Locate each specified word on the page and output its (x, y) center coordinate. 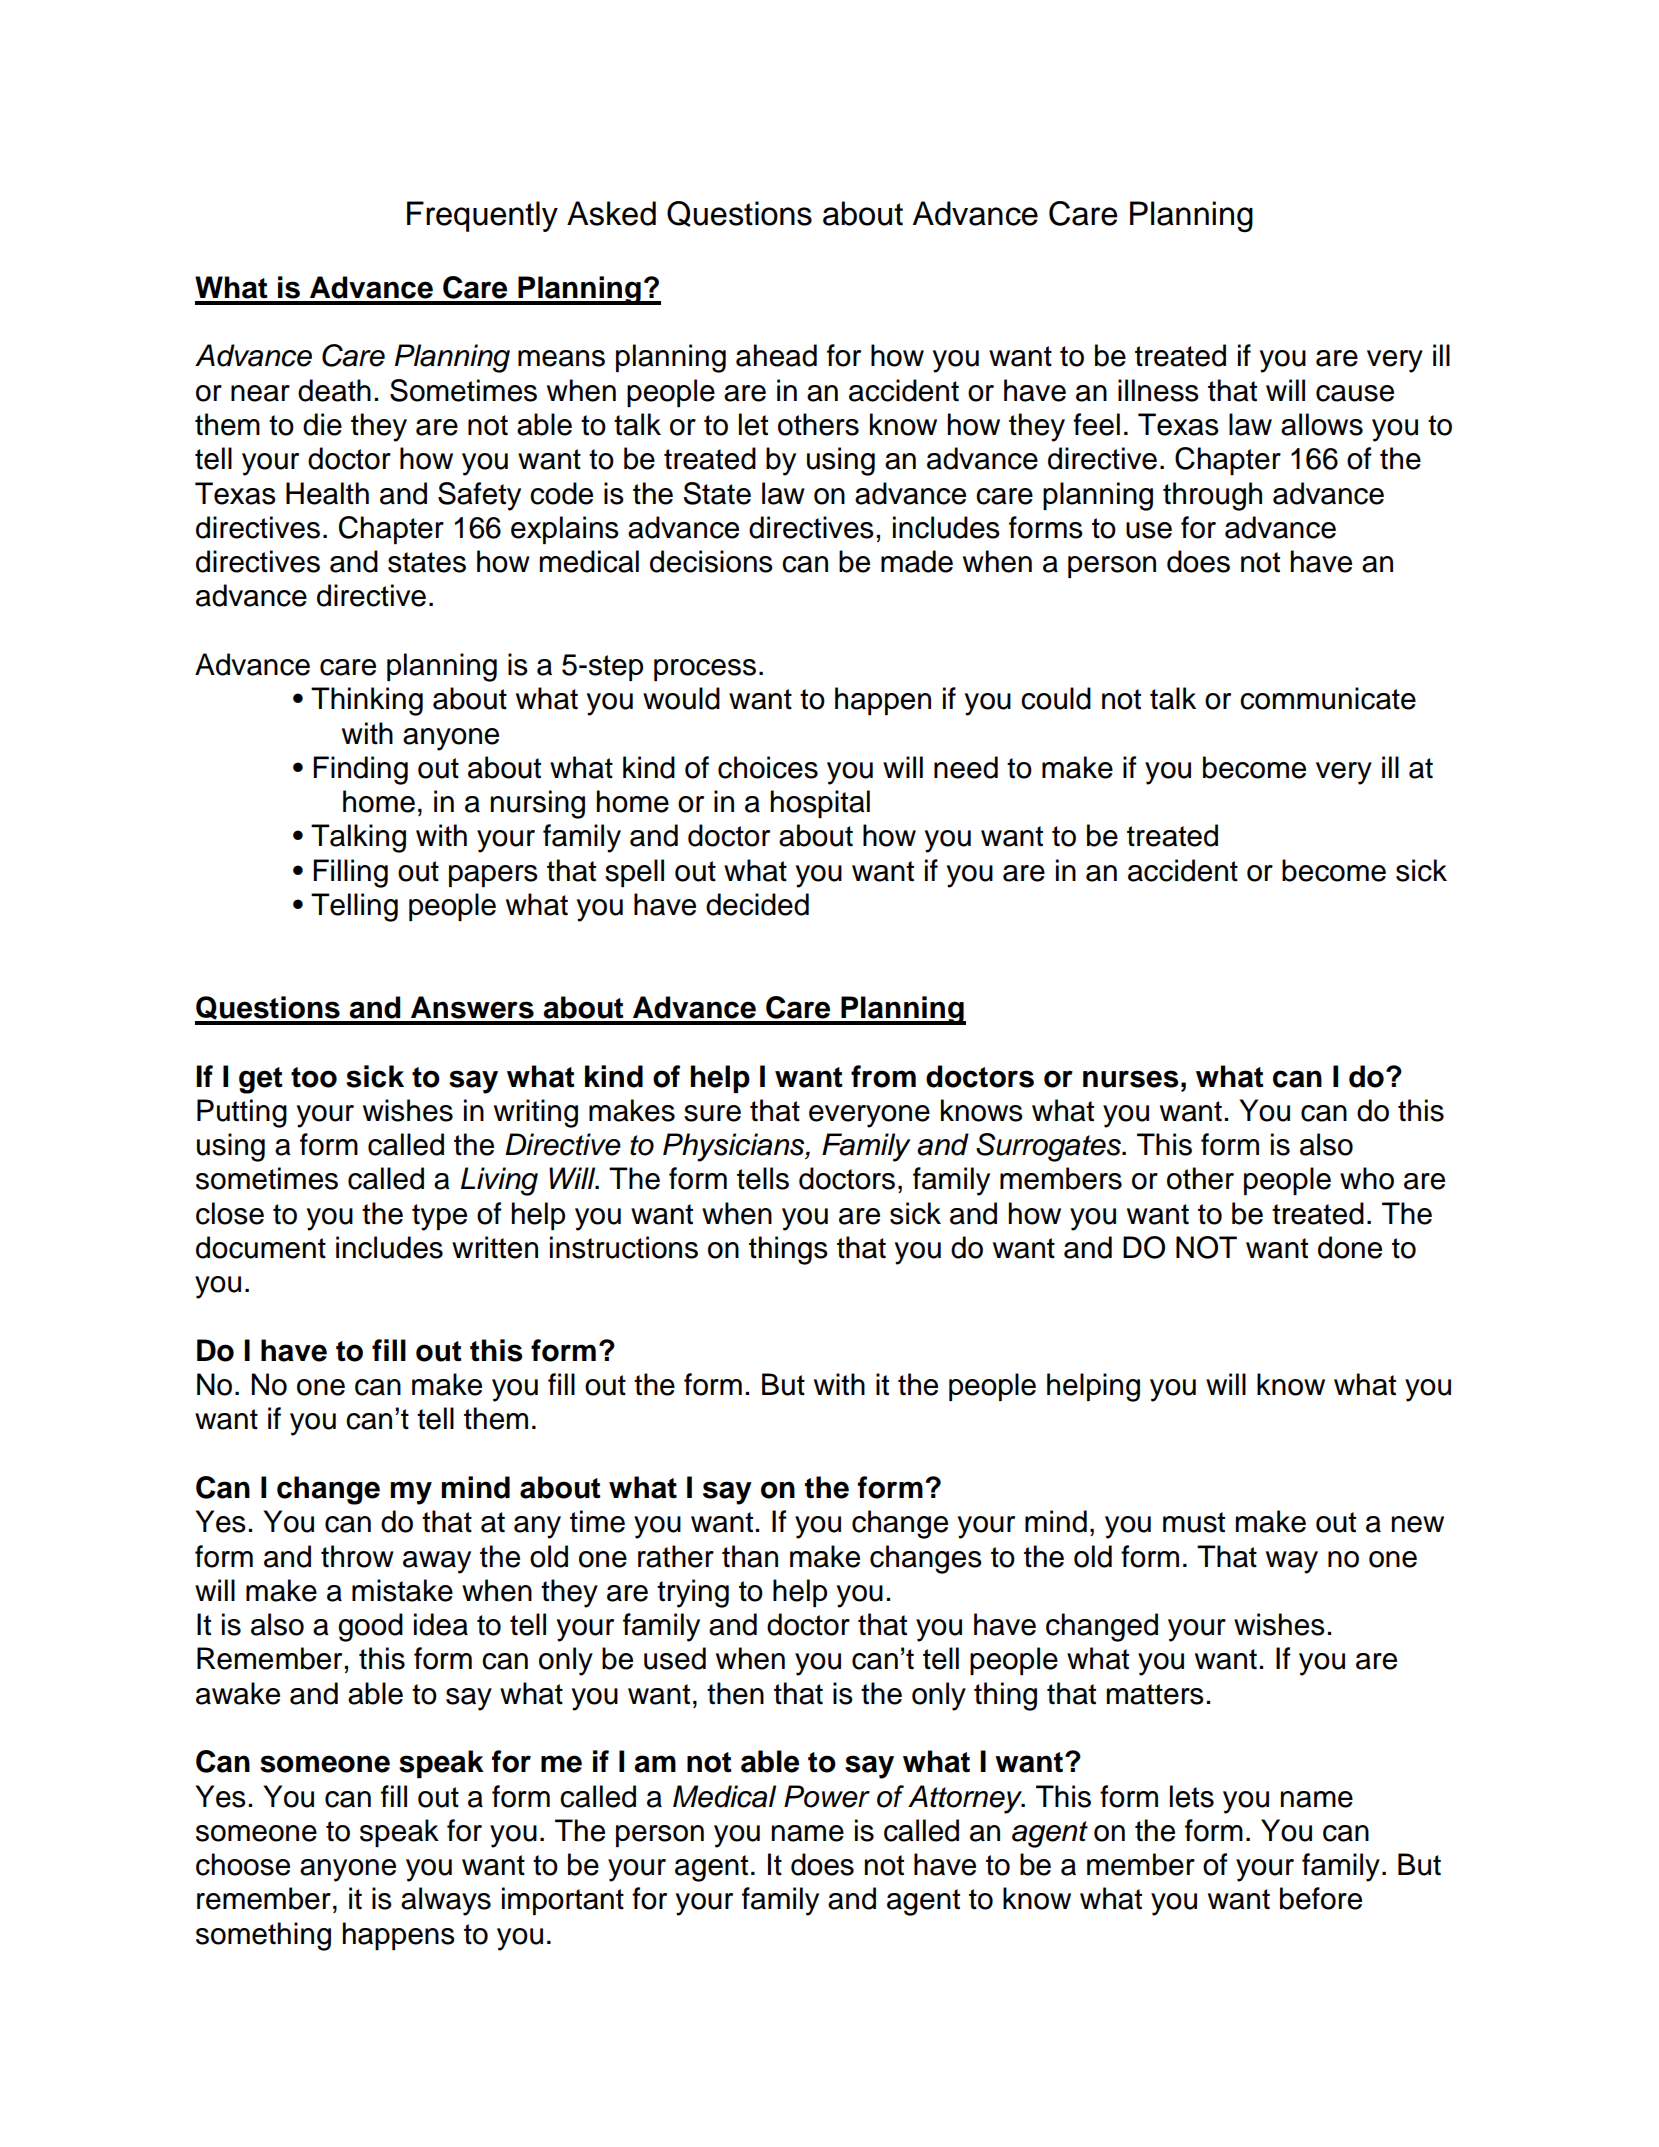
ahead (776, 355)
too (314, 1077)
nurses (1131, 1079)
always (446, 1901)
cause (1355, 393)
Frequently (482, 216)
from (883, 1076)
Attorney (966, 1799)
